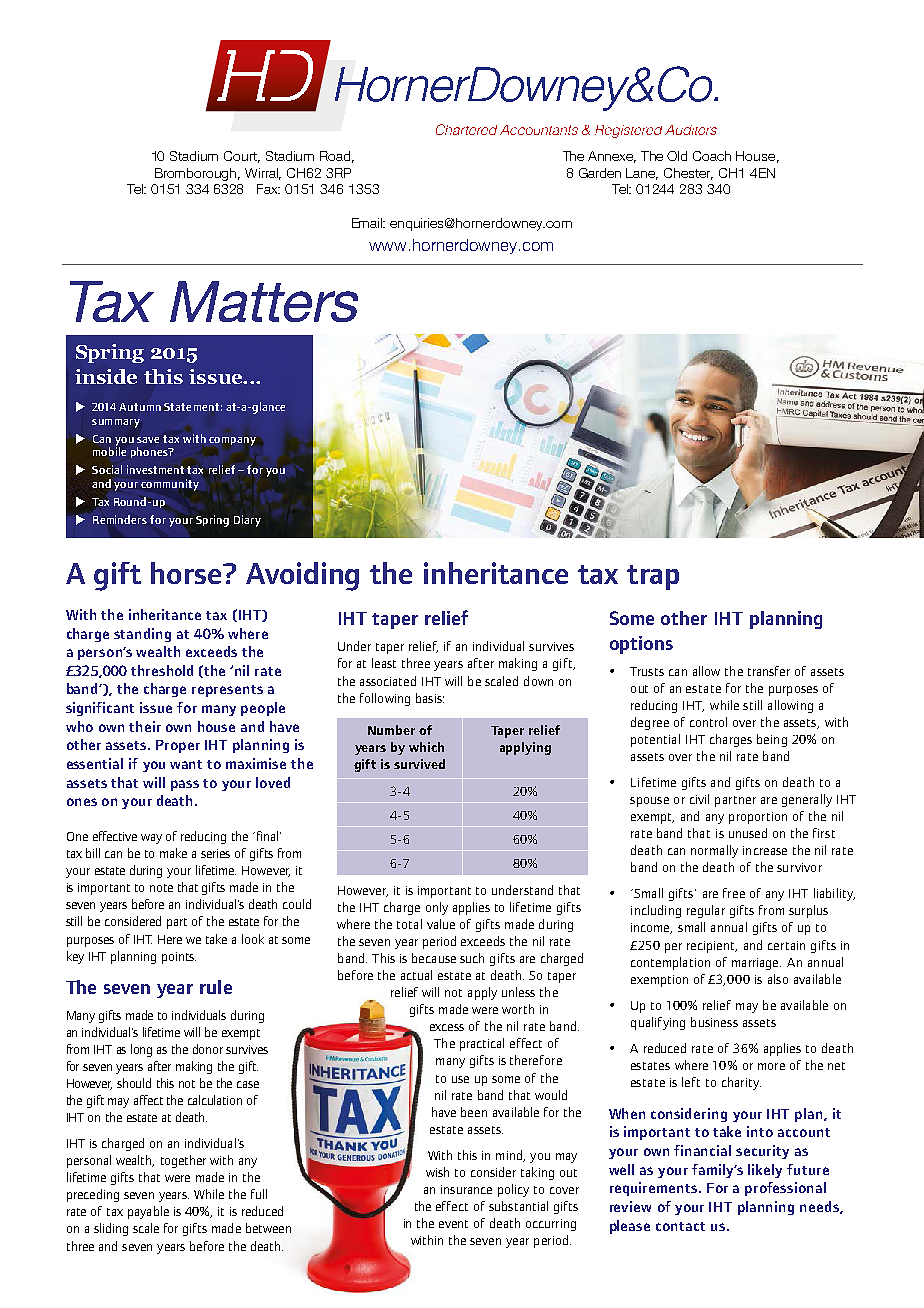 The image size is (924, 1308). What do you see at coordinates (148, 1212) in the screenshot?
I see `payable` at bounding box center [148, 1212].
